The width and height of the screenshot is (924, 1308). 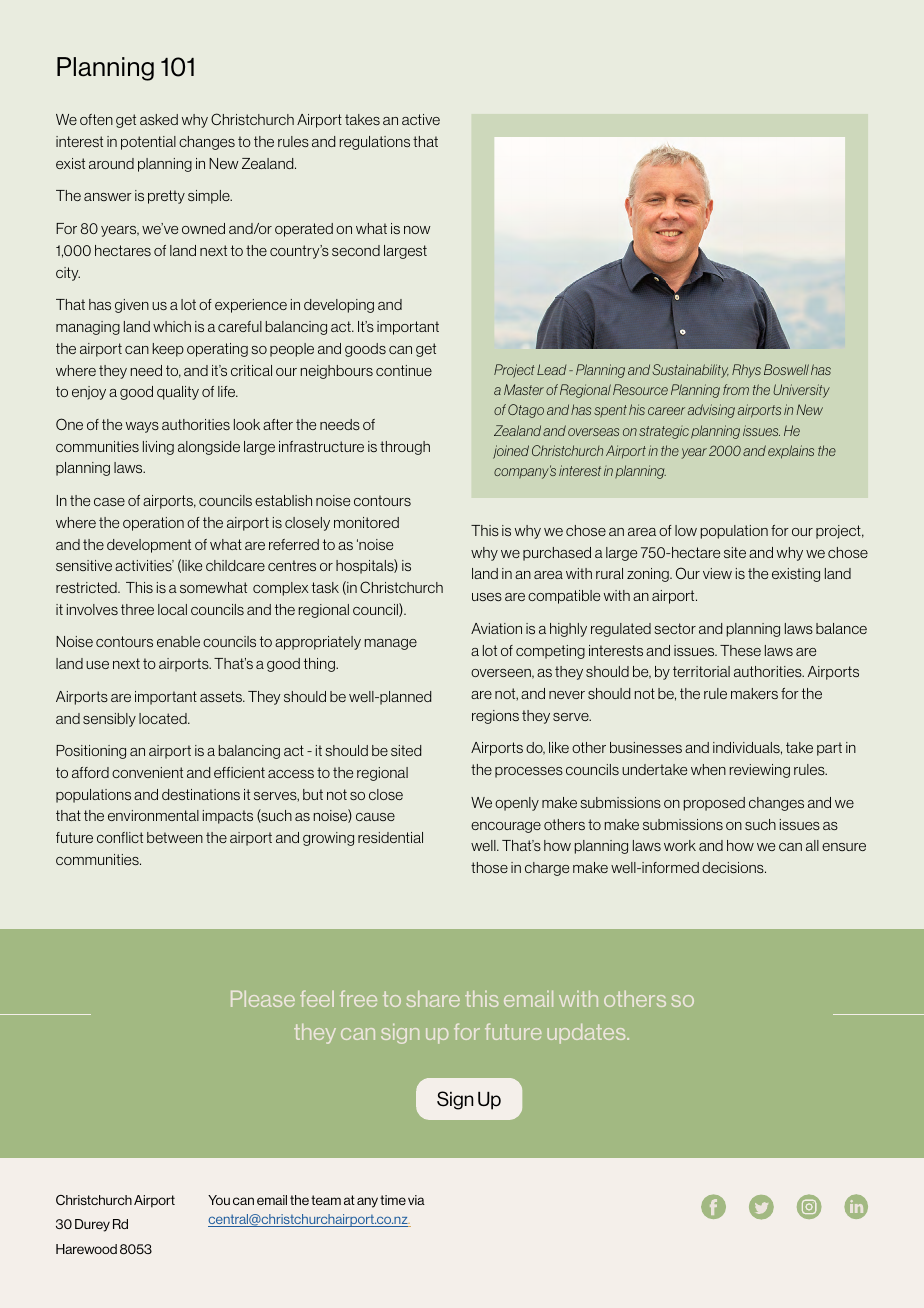 What do you see at coordinates (148, 143) in the screenshot?
I see `potential` at bounding box center [148, 143].
